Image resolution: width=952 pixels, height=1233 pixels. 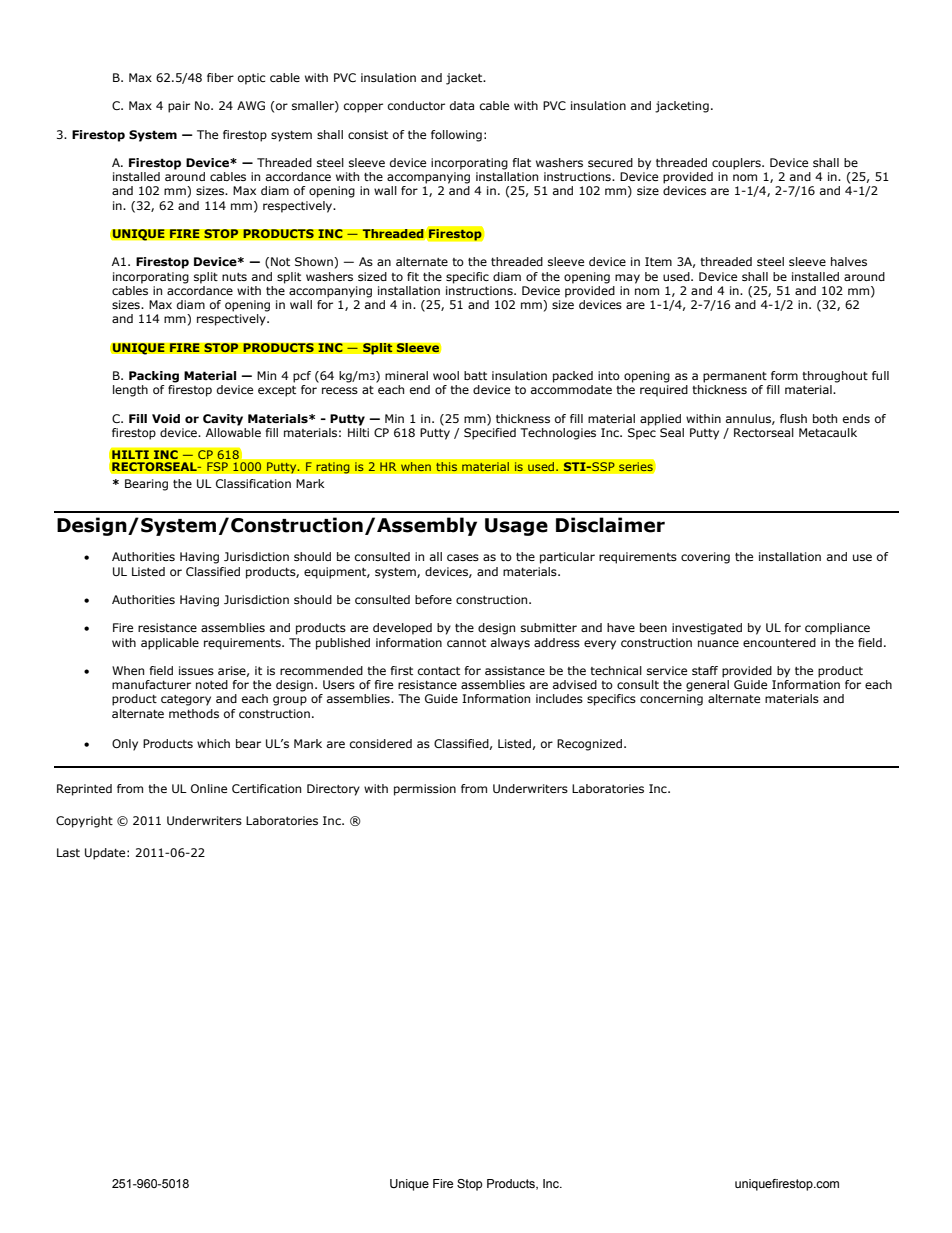 I want to click on flush, so click(x=793, y=418).
